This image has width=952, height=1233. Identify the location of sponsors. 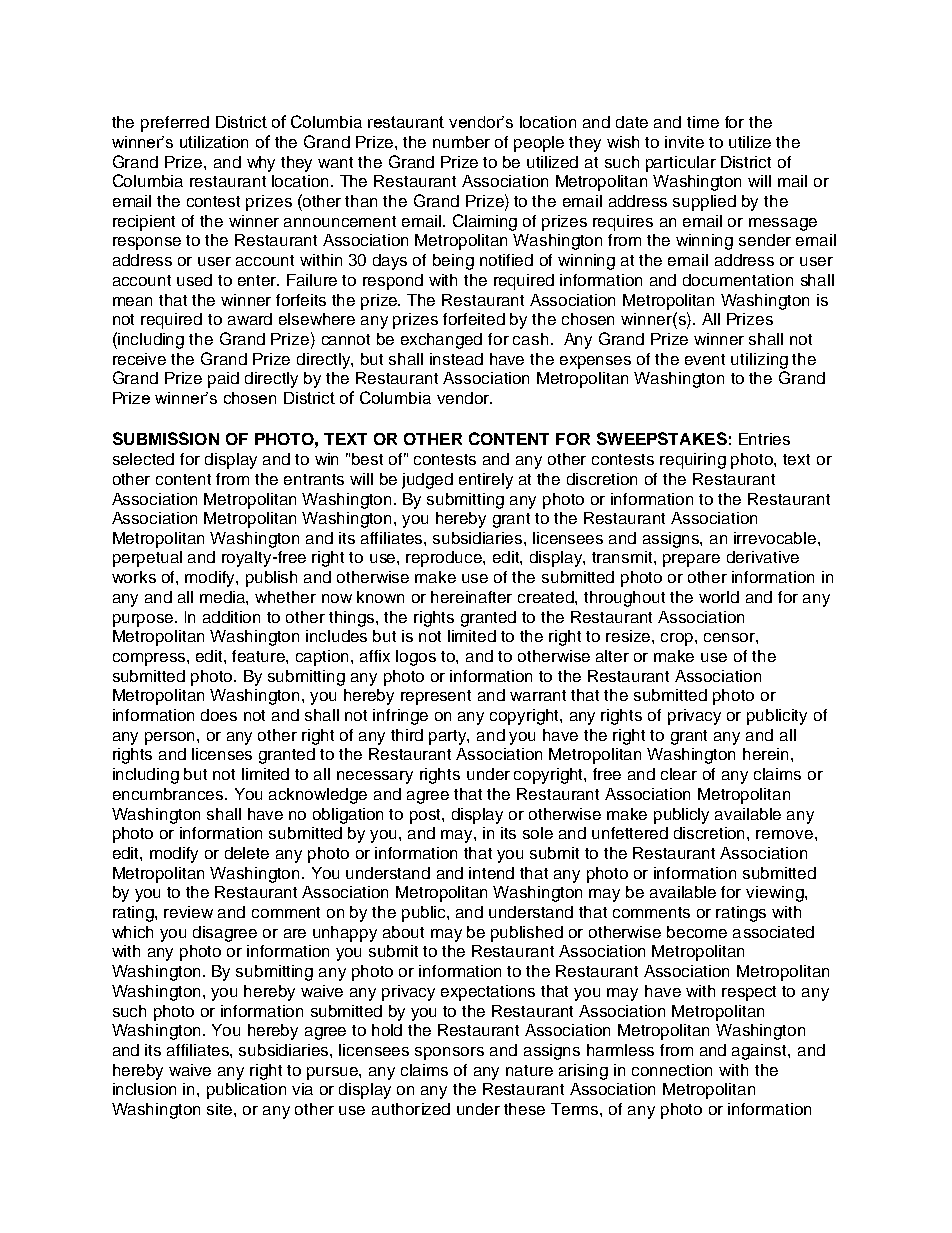
(449, 1053).
